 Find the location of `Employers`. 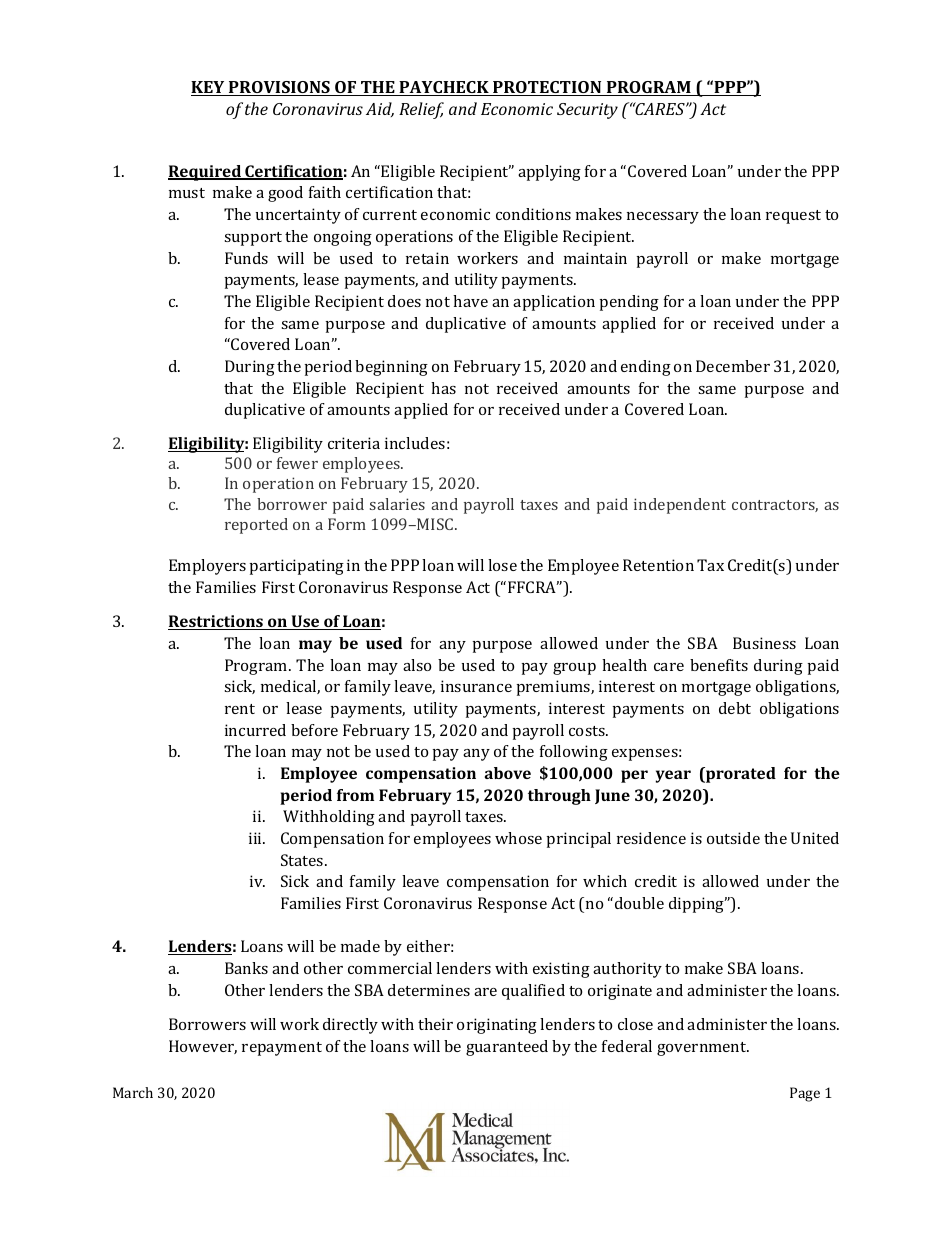

Employers is located at coordinates (207, 567).
